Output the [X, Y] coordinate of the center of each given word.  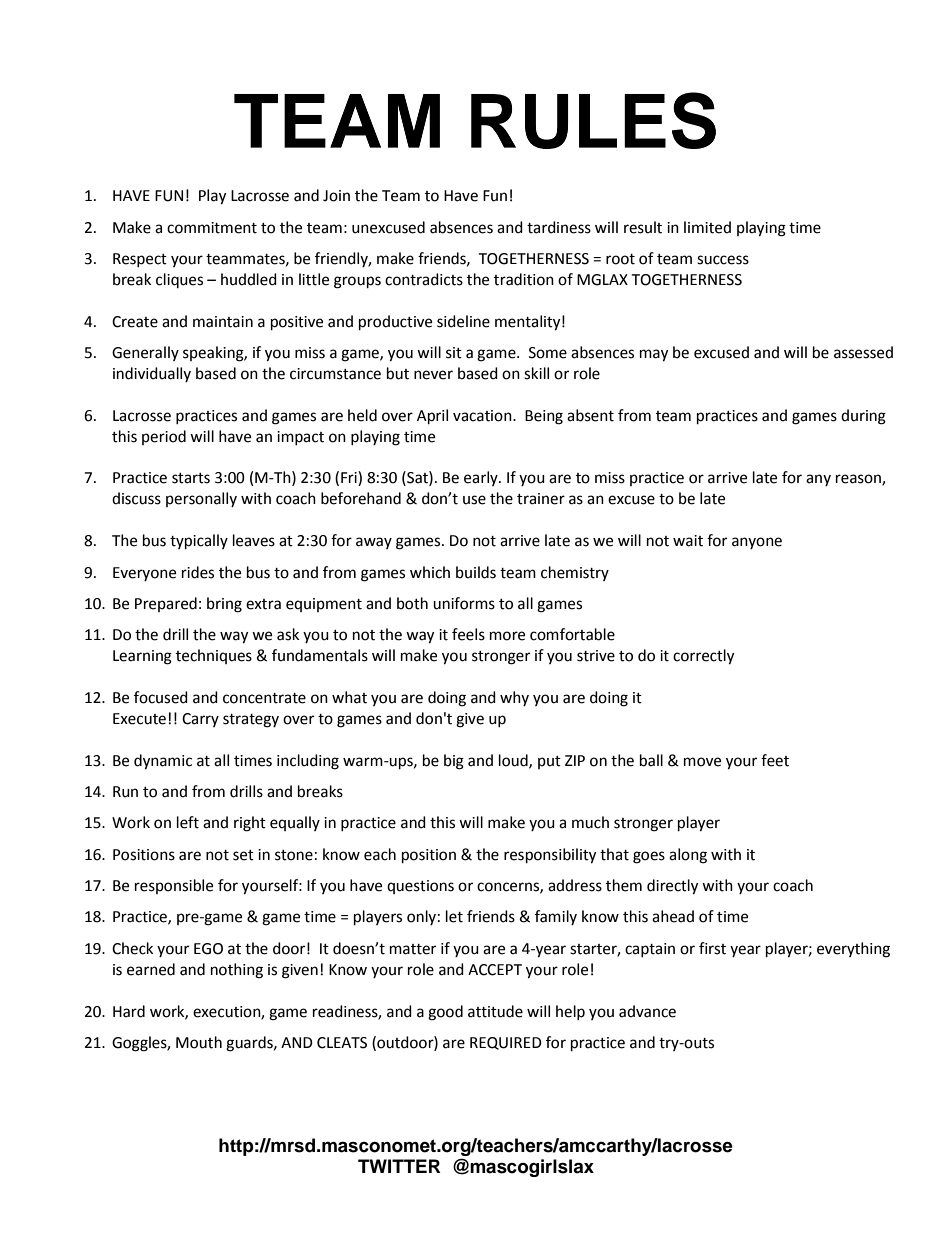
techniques [214, 656]
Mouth [199, 1042]
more [507, 636]
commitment [212, 228]
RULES [593, 120]
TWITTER [399, 1166]
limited [707, 227]
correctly [703, 657]
